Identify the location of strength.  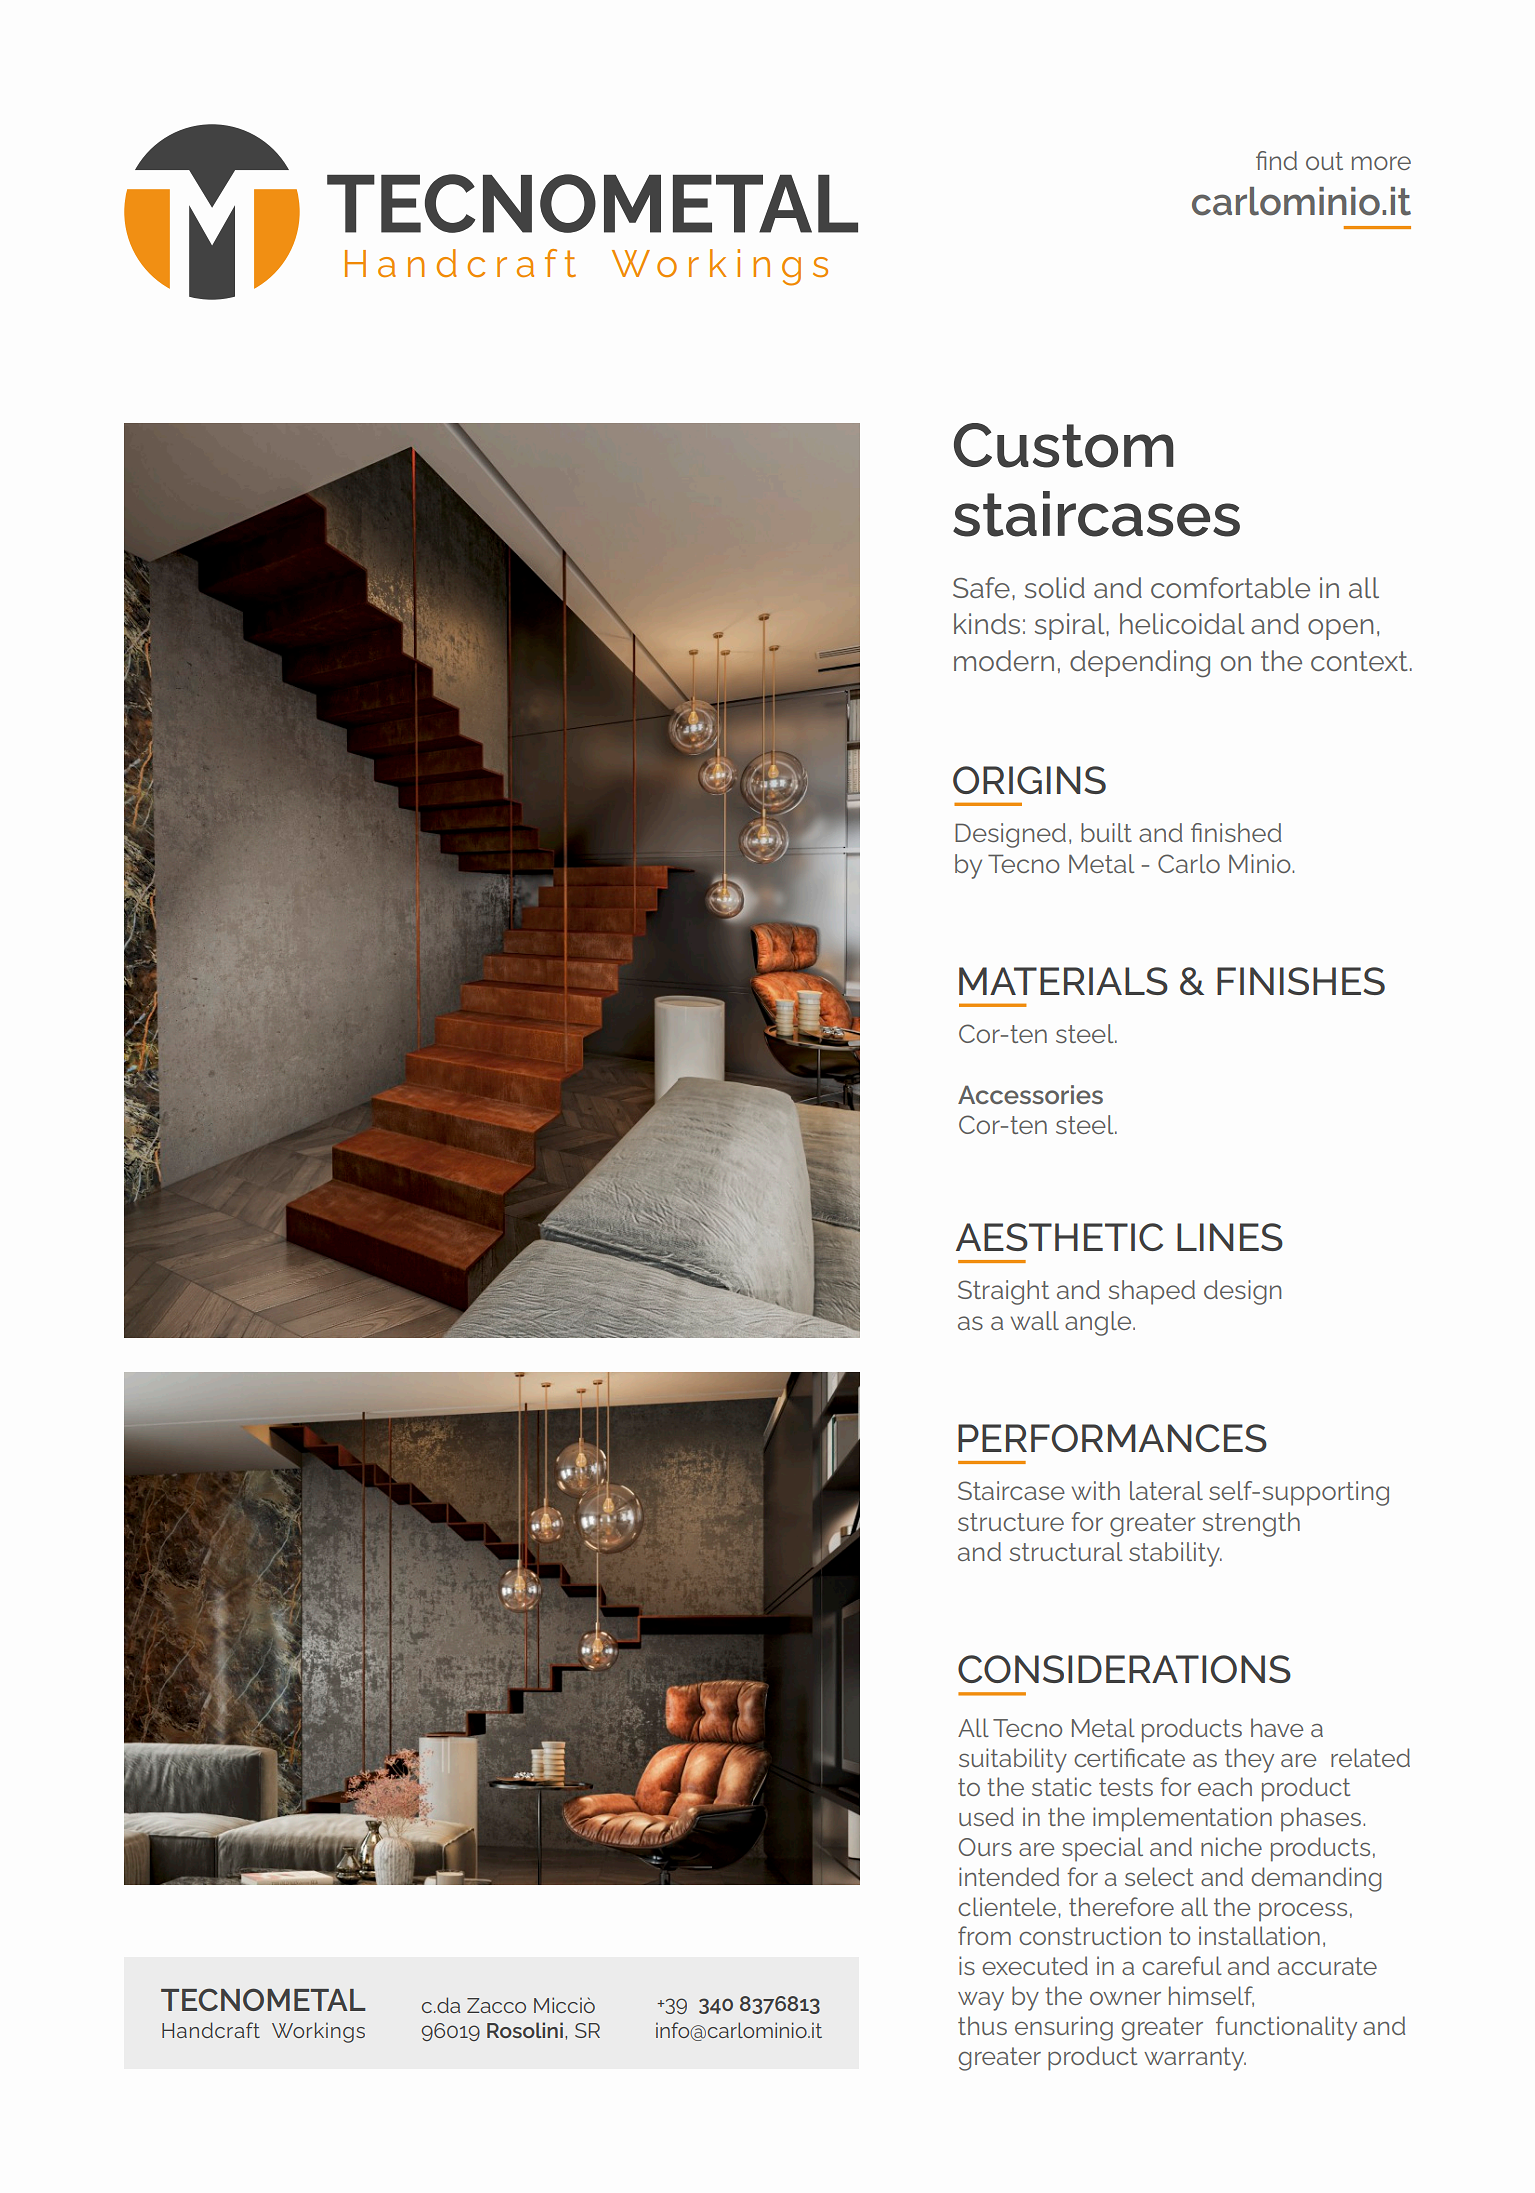
(1251, 1524).
